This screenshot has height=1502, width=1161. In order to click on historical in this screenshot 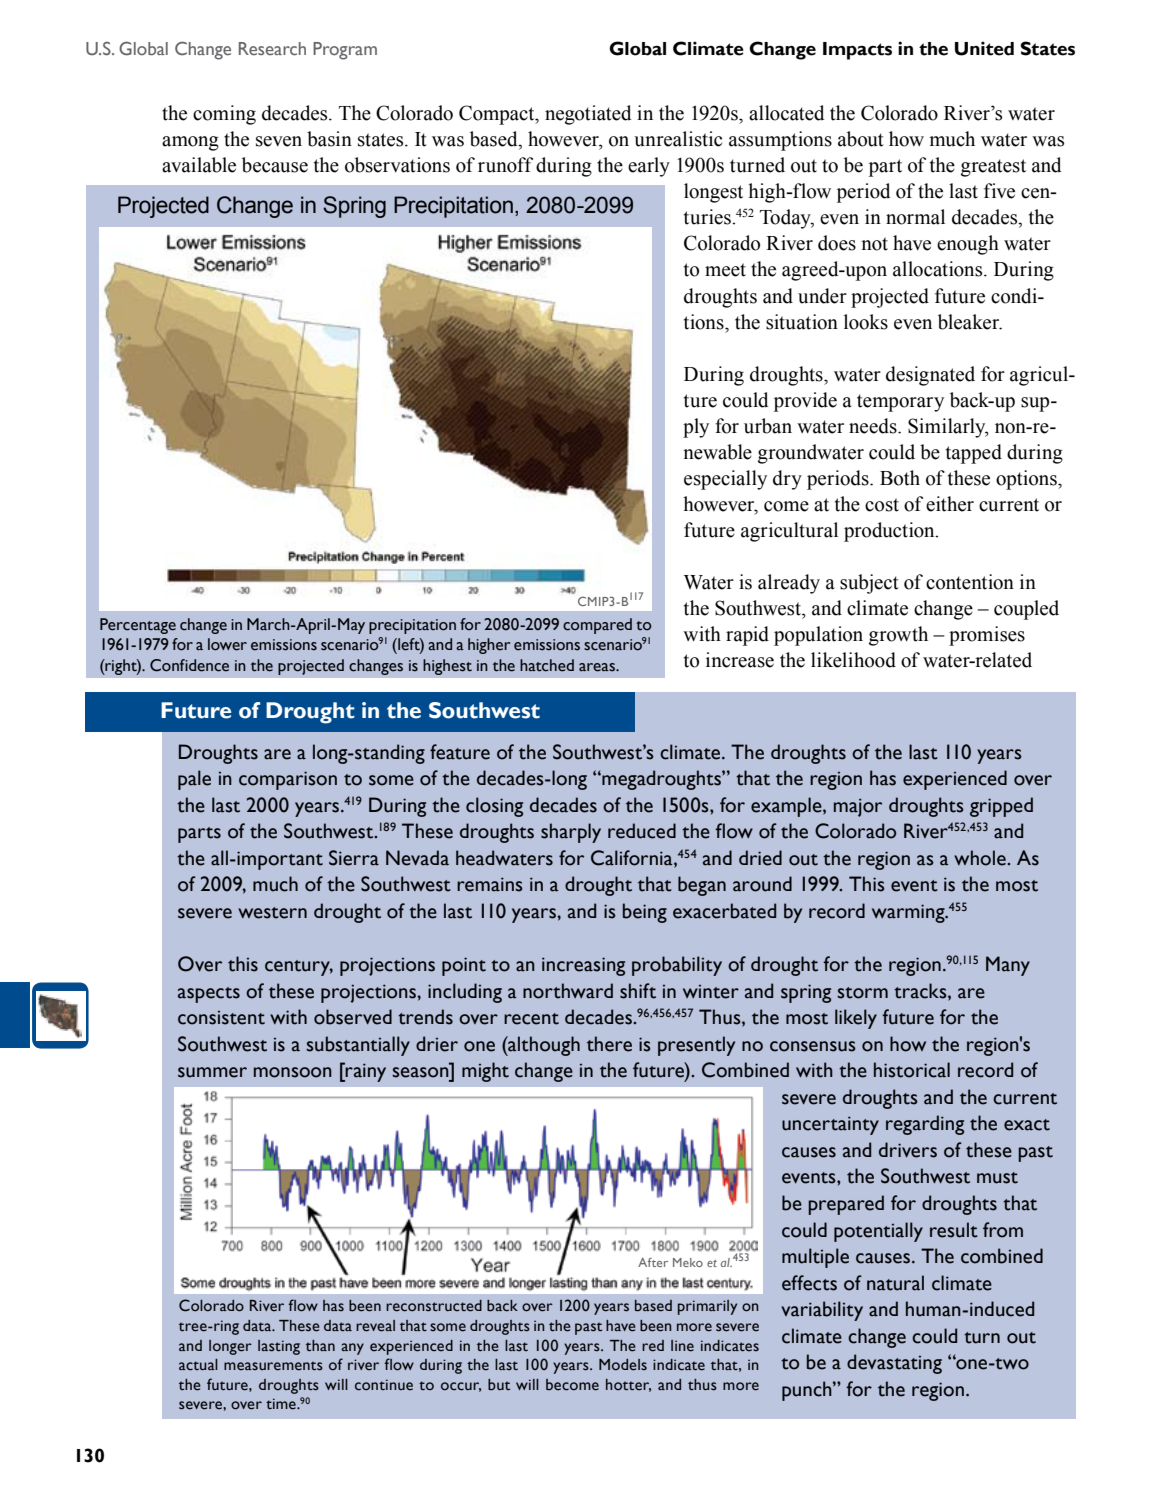, I will do `click(912, 1070)`.
